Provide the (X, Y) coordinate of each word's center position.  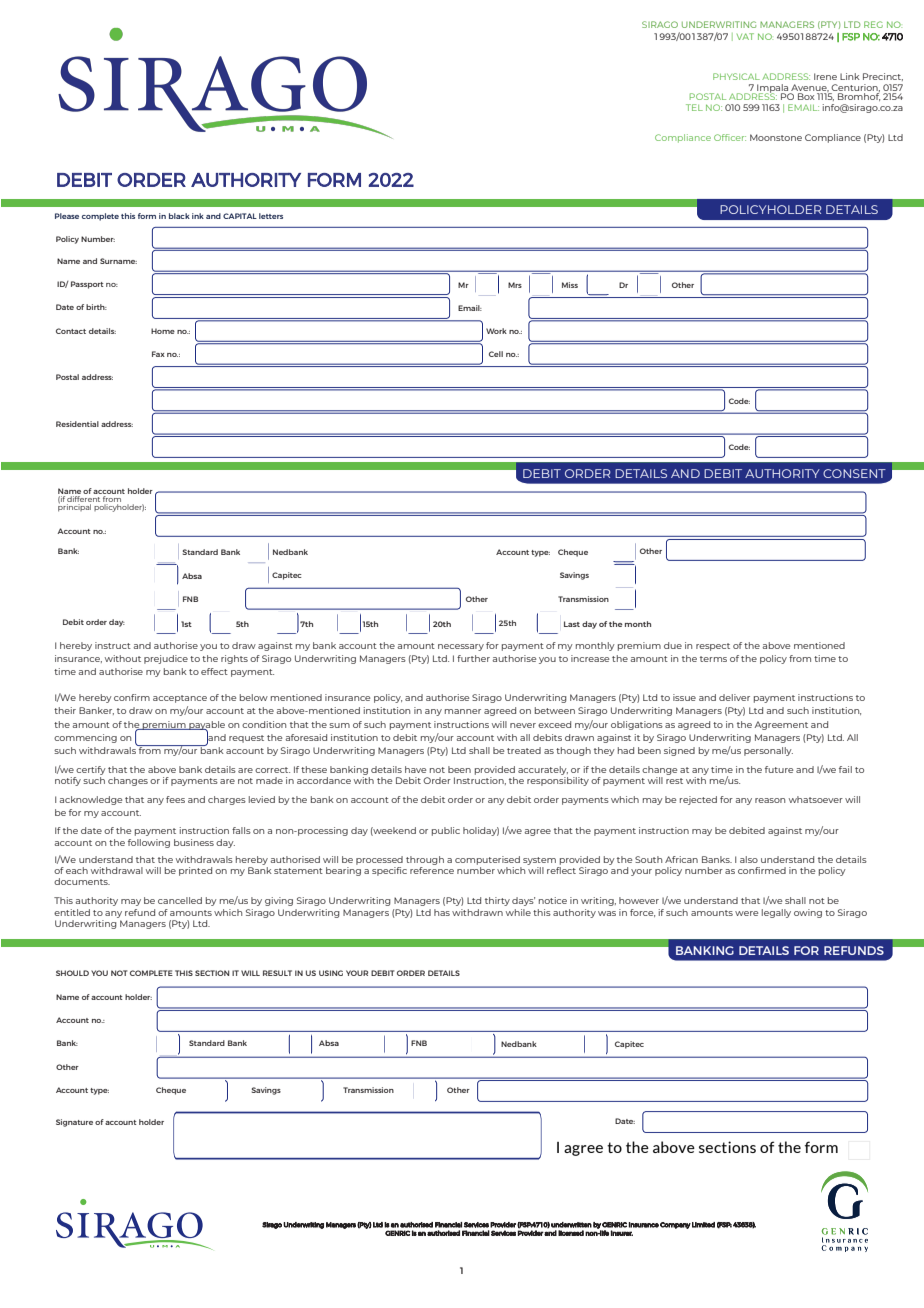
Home (163, 331)
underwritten (571, 1225)
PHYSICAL (736, 76)
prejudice (166, 659)
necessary (461, 647)
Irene (825, 76)
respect (713, 647)
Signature (74, 1123)
